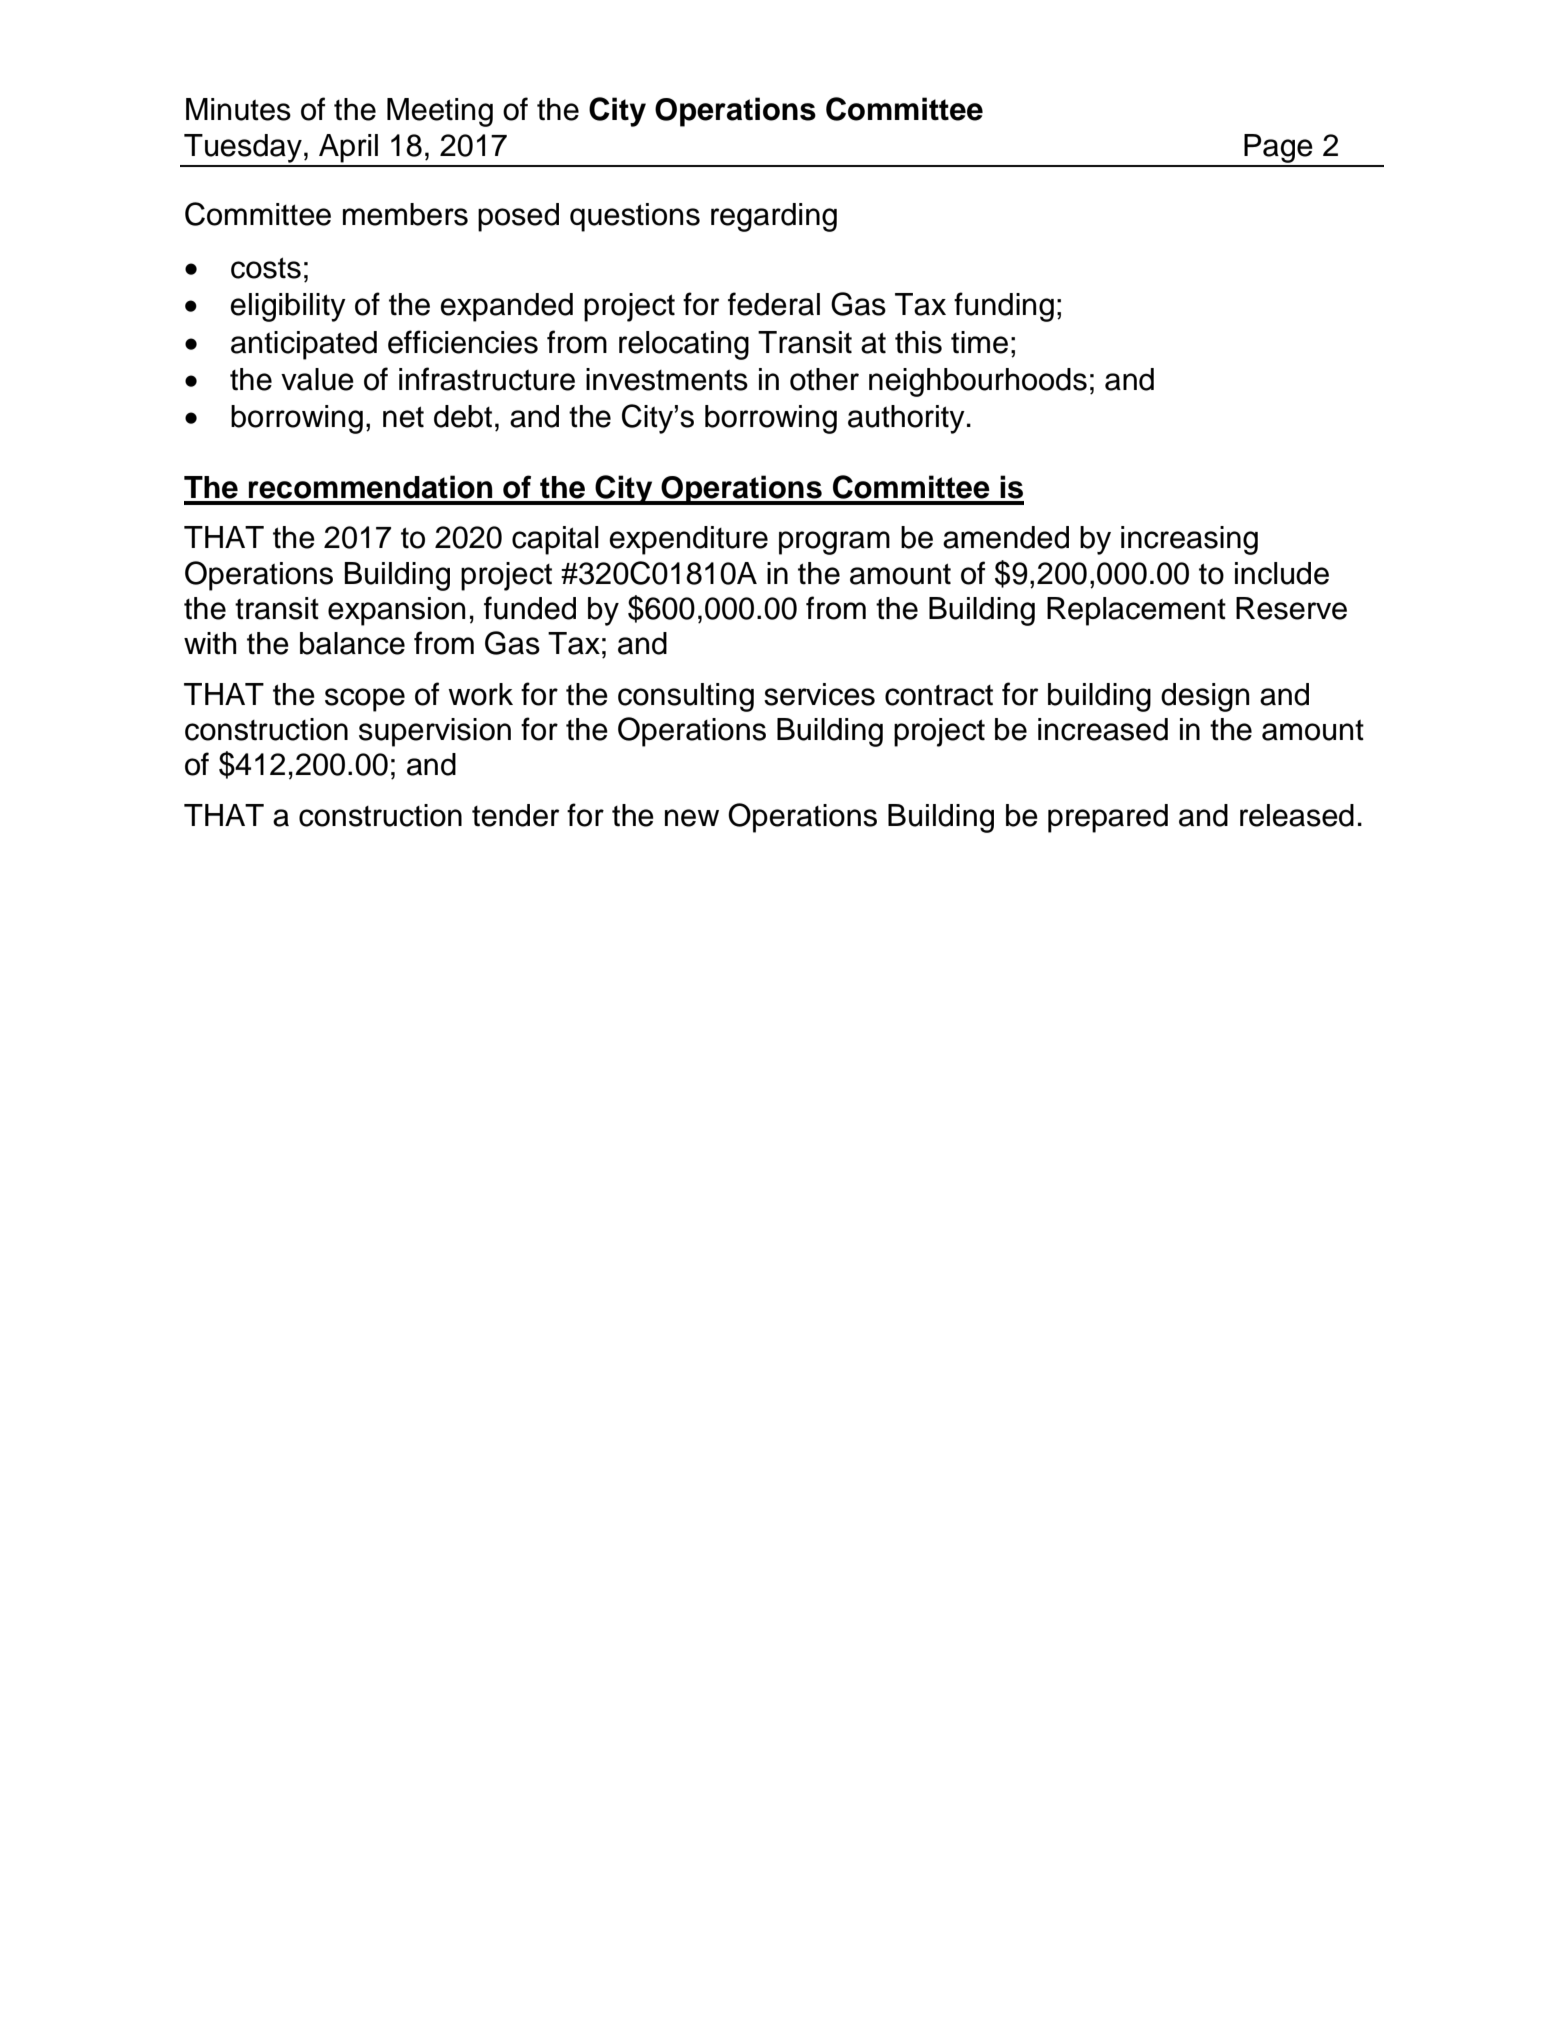 The width and height of the image is (1564, 2024). Describe the element at coordinates (1004, 307) in the image. I see `funding` at that location.
